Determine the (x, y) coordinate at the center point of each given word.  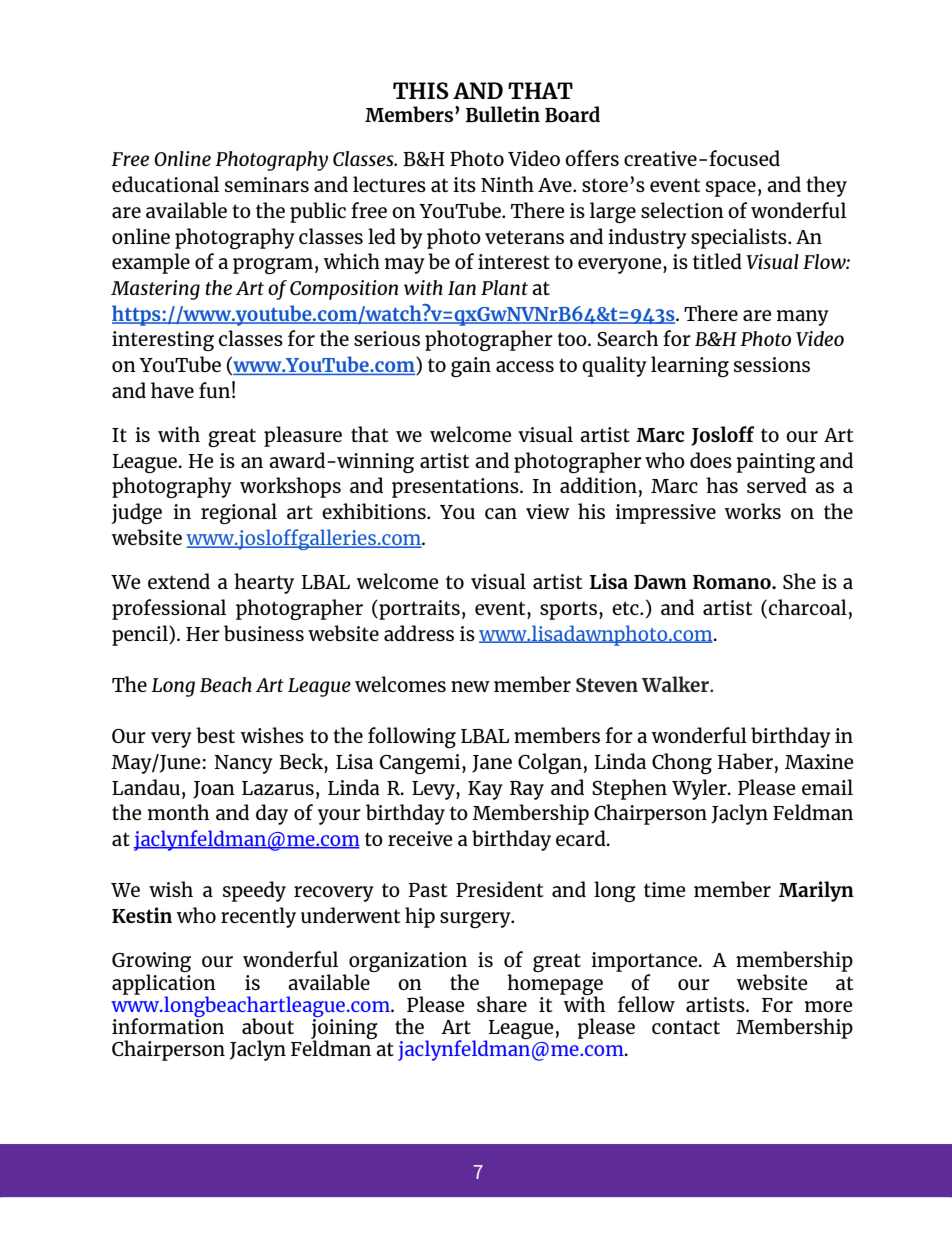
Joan (214, 790)
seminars (267, 184)
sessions (772, 364)
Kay (485, 790)
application (164, 985)
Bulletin (503, 114)
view (548, 511)
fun (214, 390)
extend (179, 581)
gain (471, 367)
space (731, 189)
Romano (733, 582)
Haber (745, 761)
